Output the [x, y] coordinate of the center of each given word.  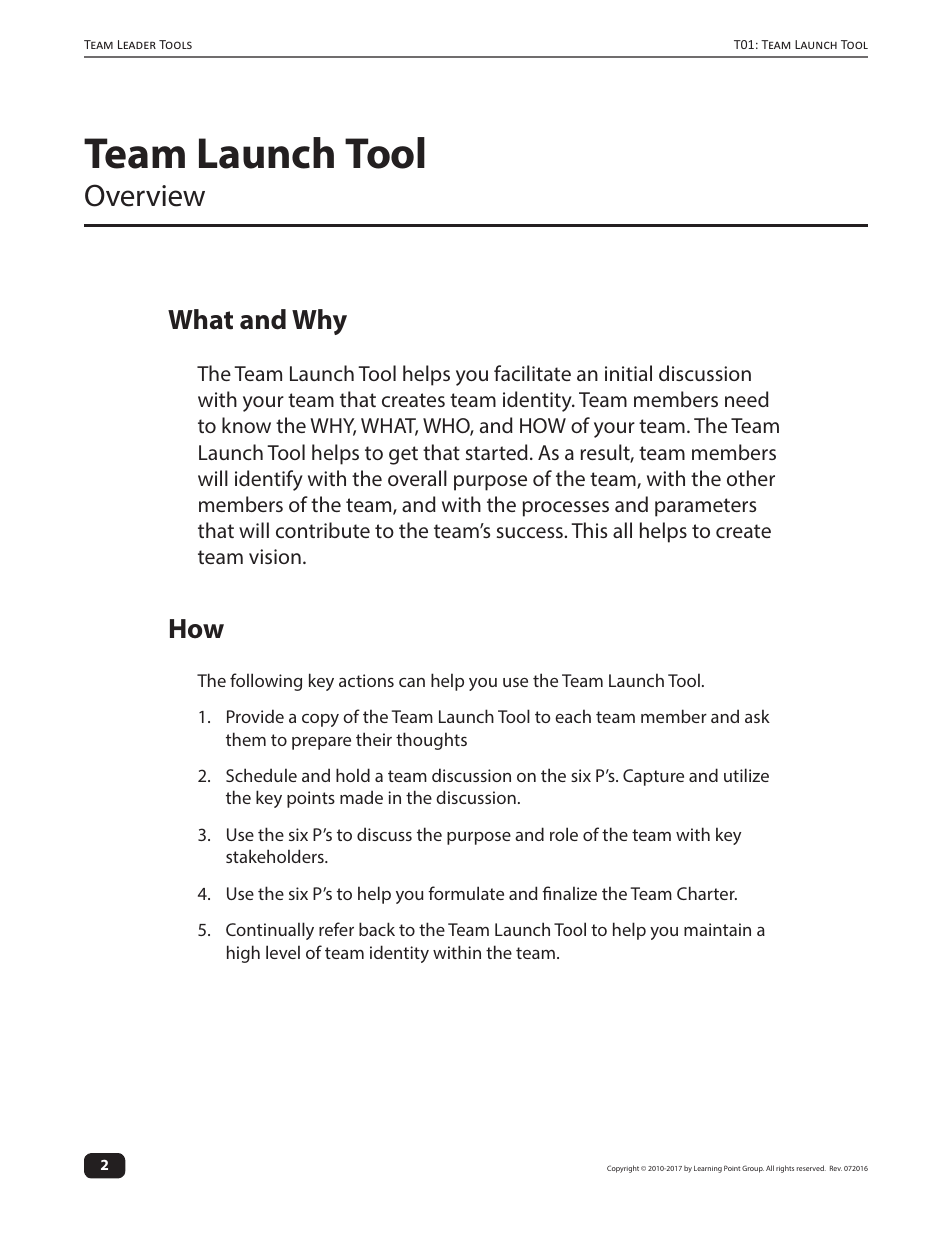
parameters [705, 507]
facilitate [532, 373]
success [531, 532]
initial [628, 373]
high [243, 954]
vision [275, 556]
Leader [137, 44]
